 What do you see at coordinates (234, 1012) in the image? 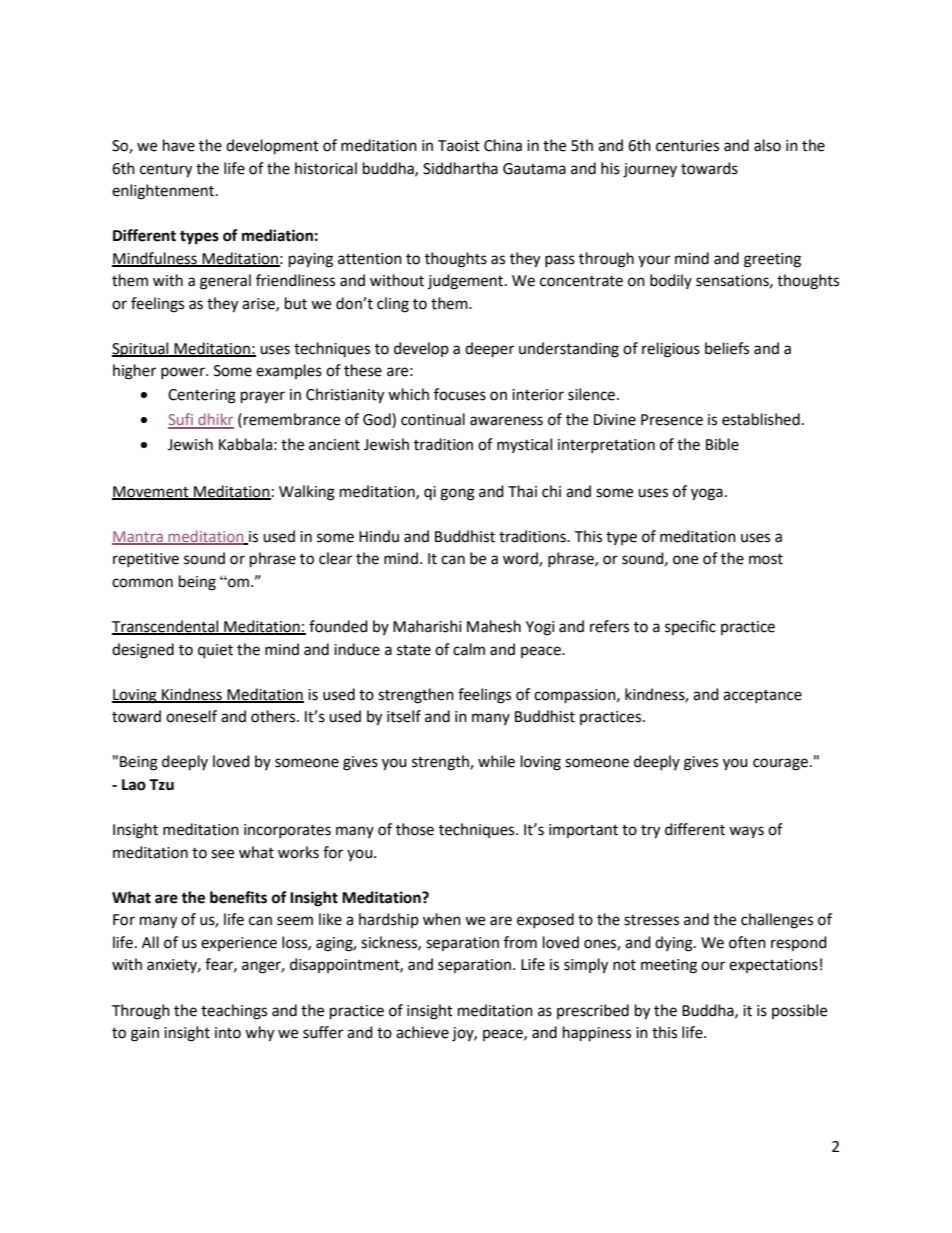
I see `teachings` at bounding box center [234, 1012].
